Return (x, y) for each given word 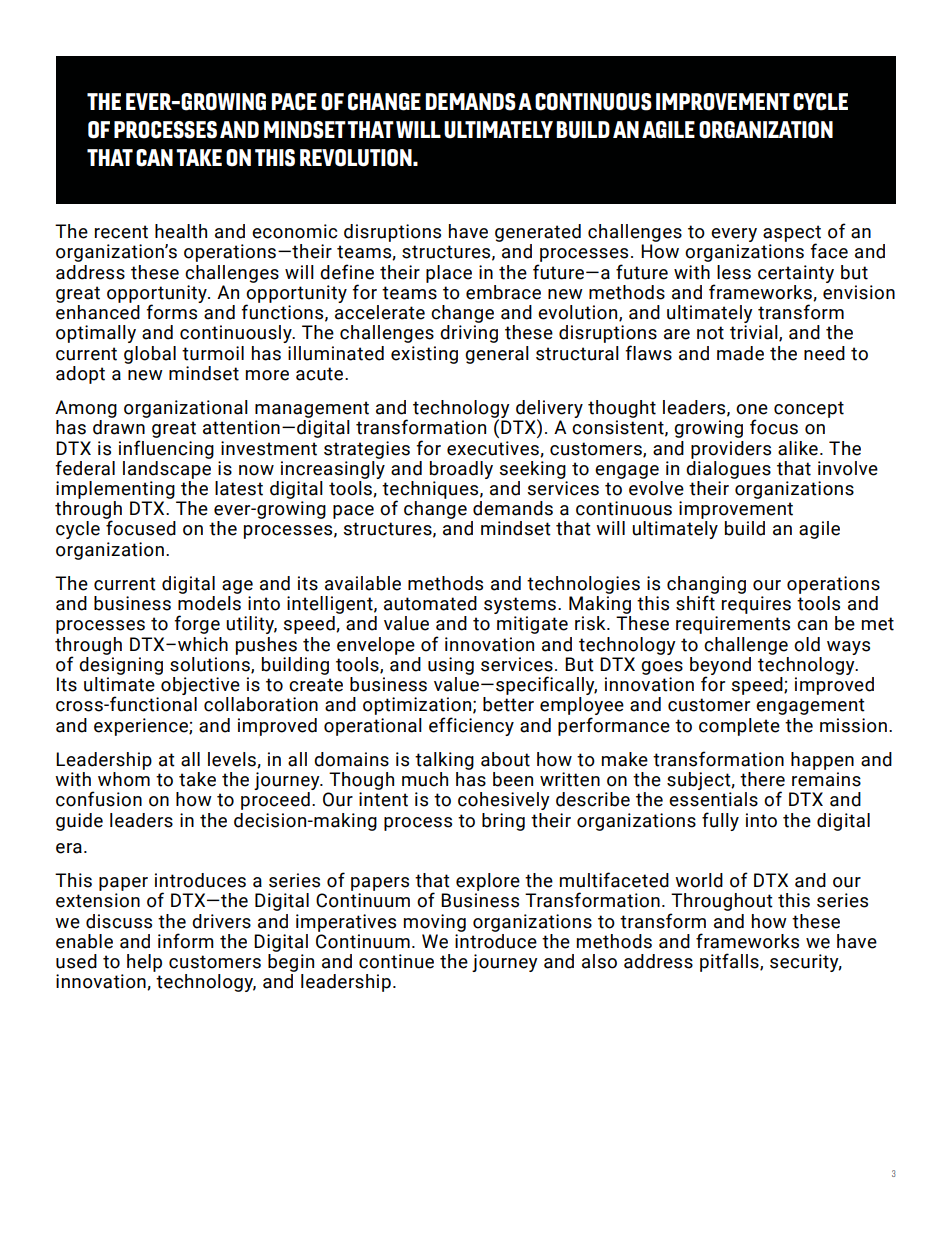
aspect (792, 234)
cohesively (504, 801)
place (449, 274)
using (451, 666)
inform (186, 941)
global (150, 355)
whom (124, 779)
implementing (115, 490)
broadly (461, 470)
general (497, 355)
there (762, 779)
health (181, 231)
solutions (211, 664)
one (752, 409)
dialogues (728, 468)
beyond (720, 667)
